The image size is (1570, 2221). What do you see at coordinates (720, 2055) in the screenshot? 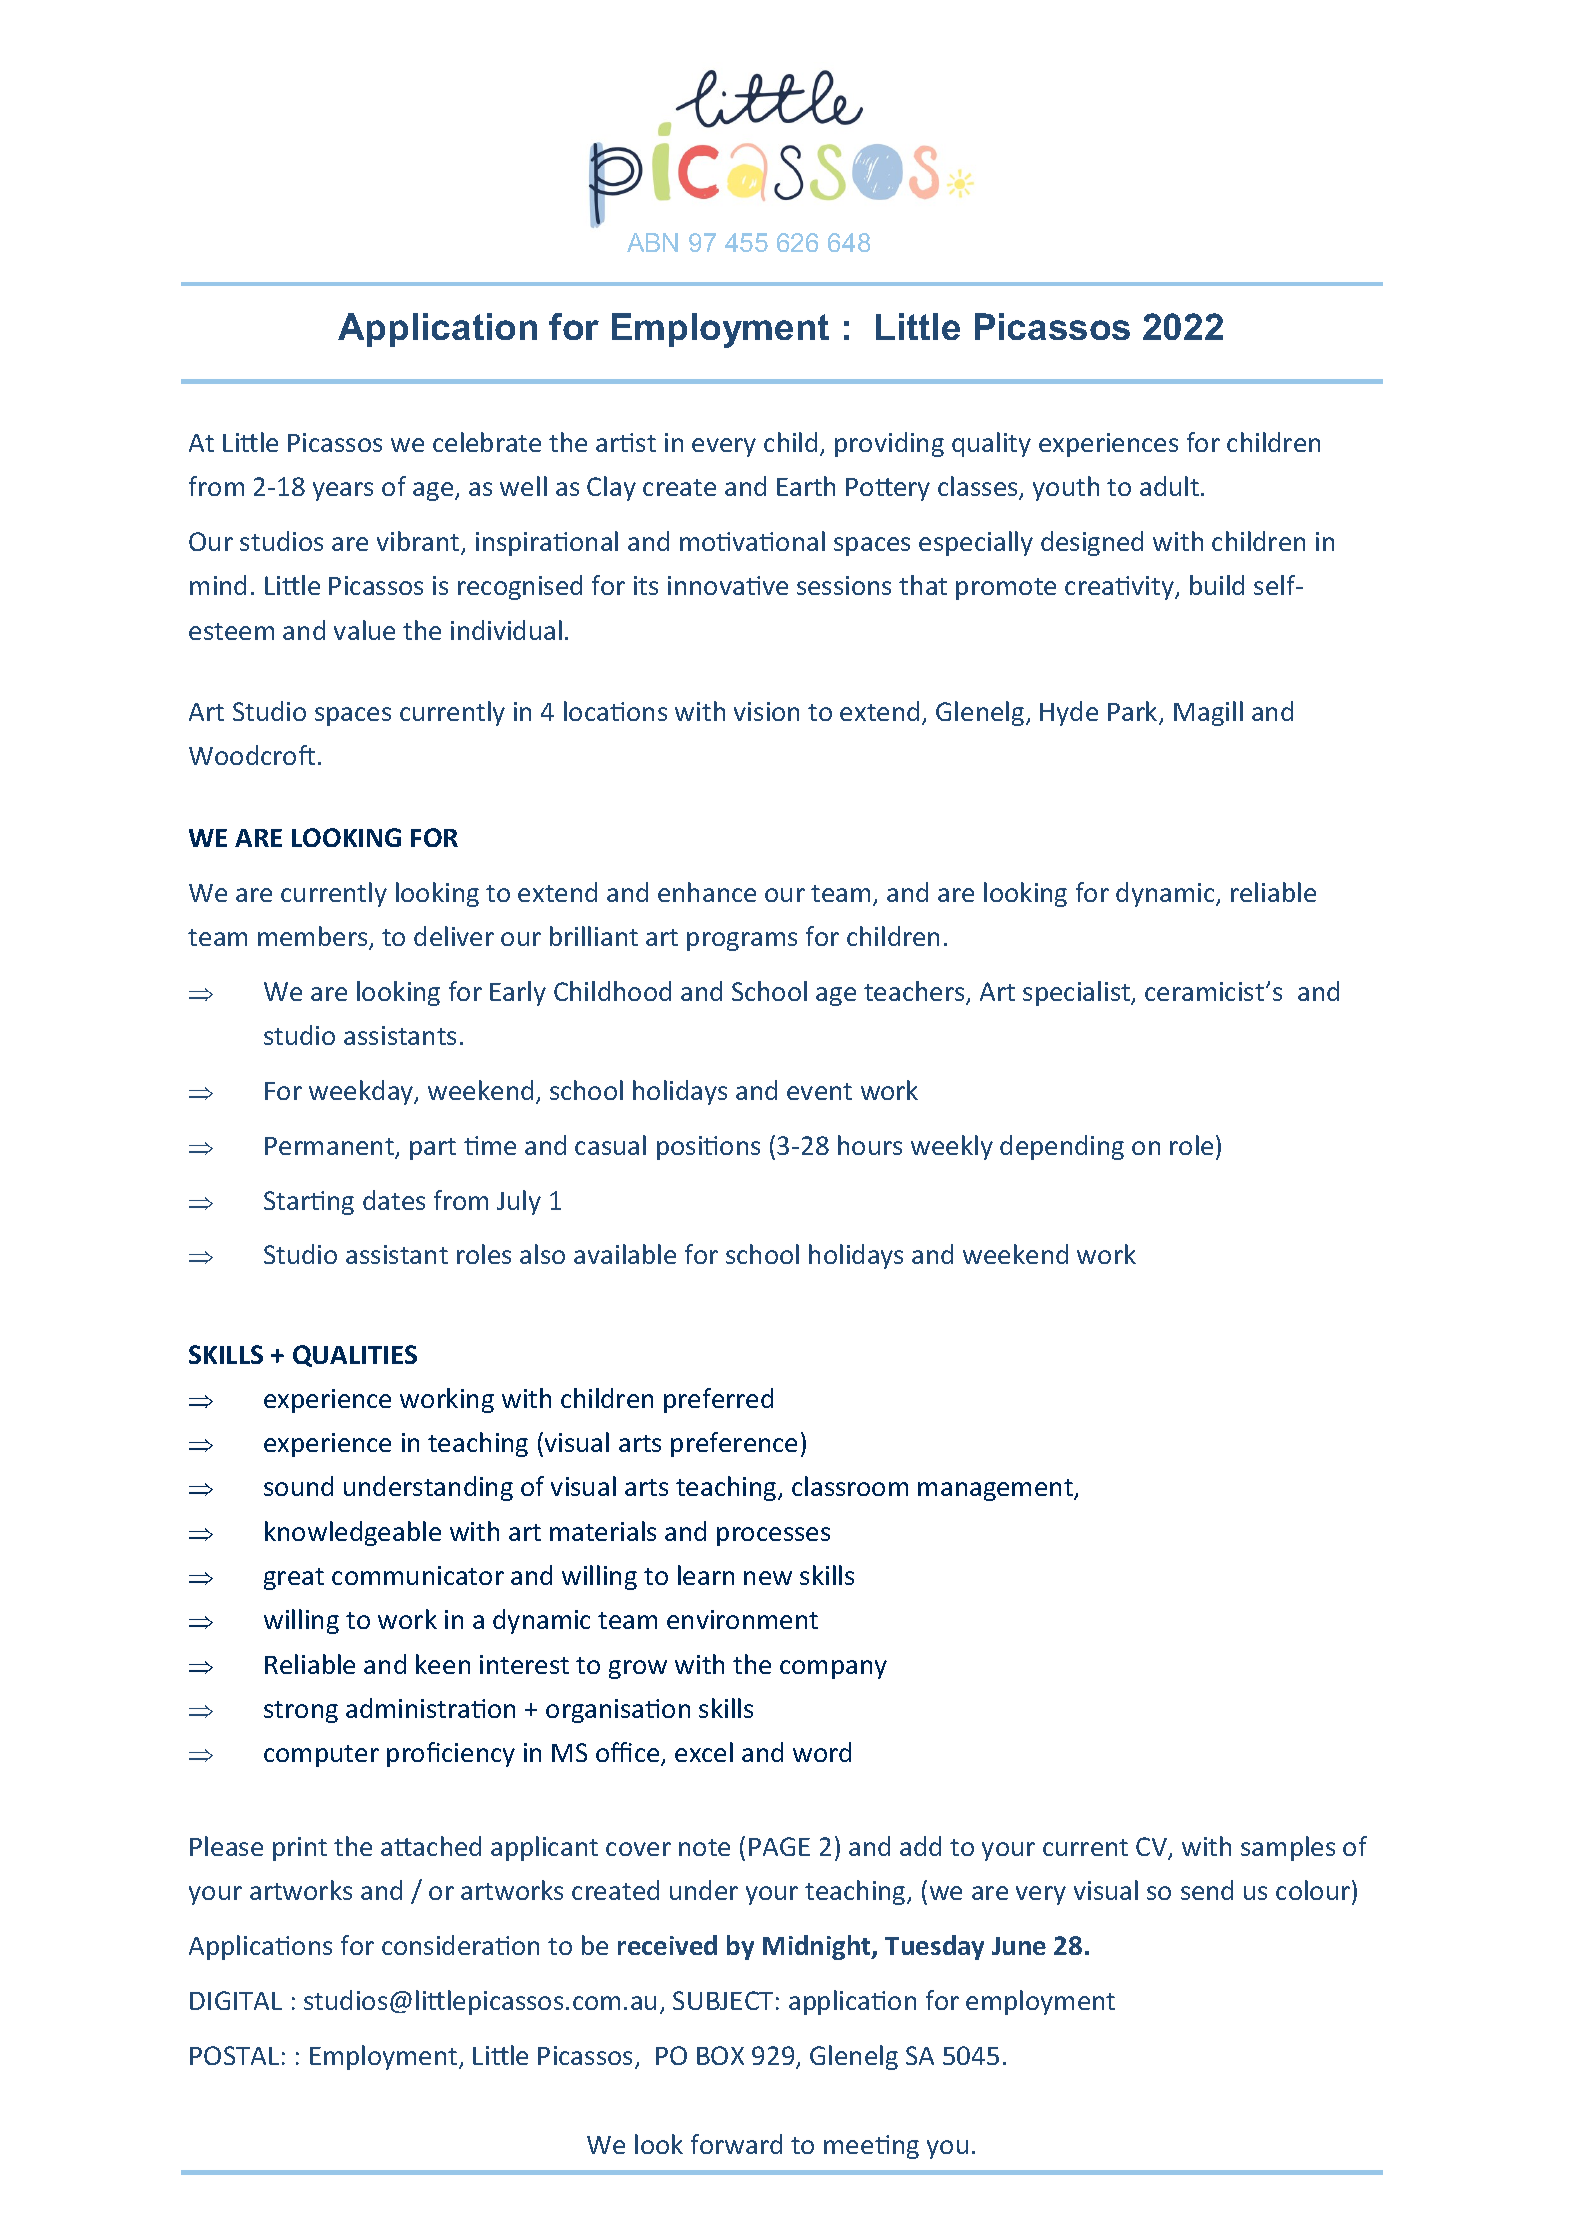
I see `BOX` at bounding box center [720, 2055].
